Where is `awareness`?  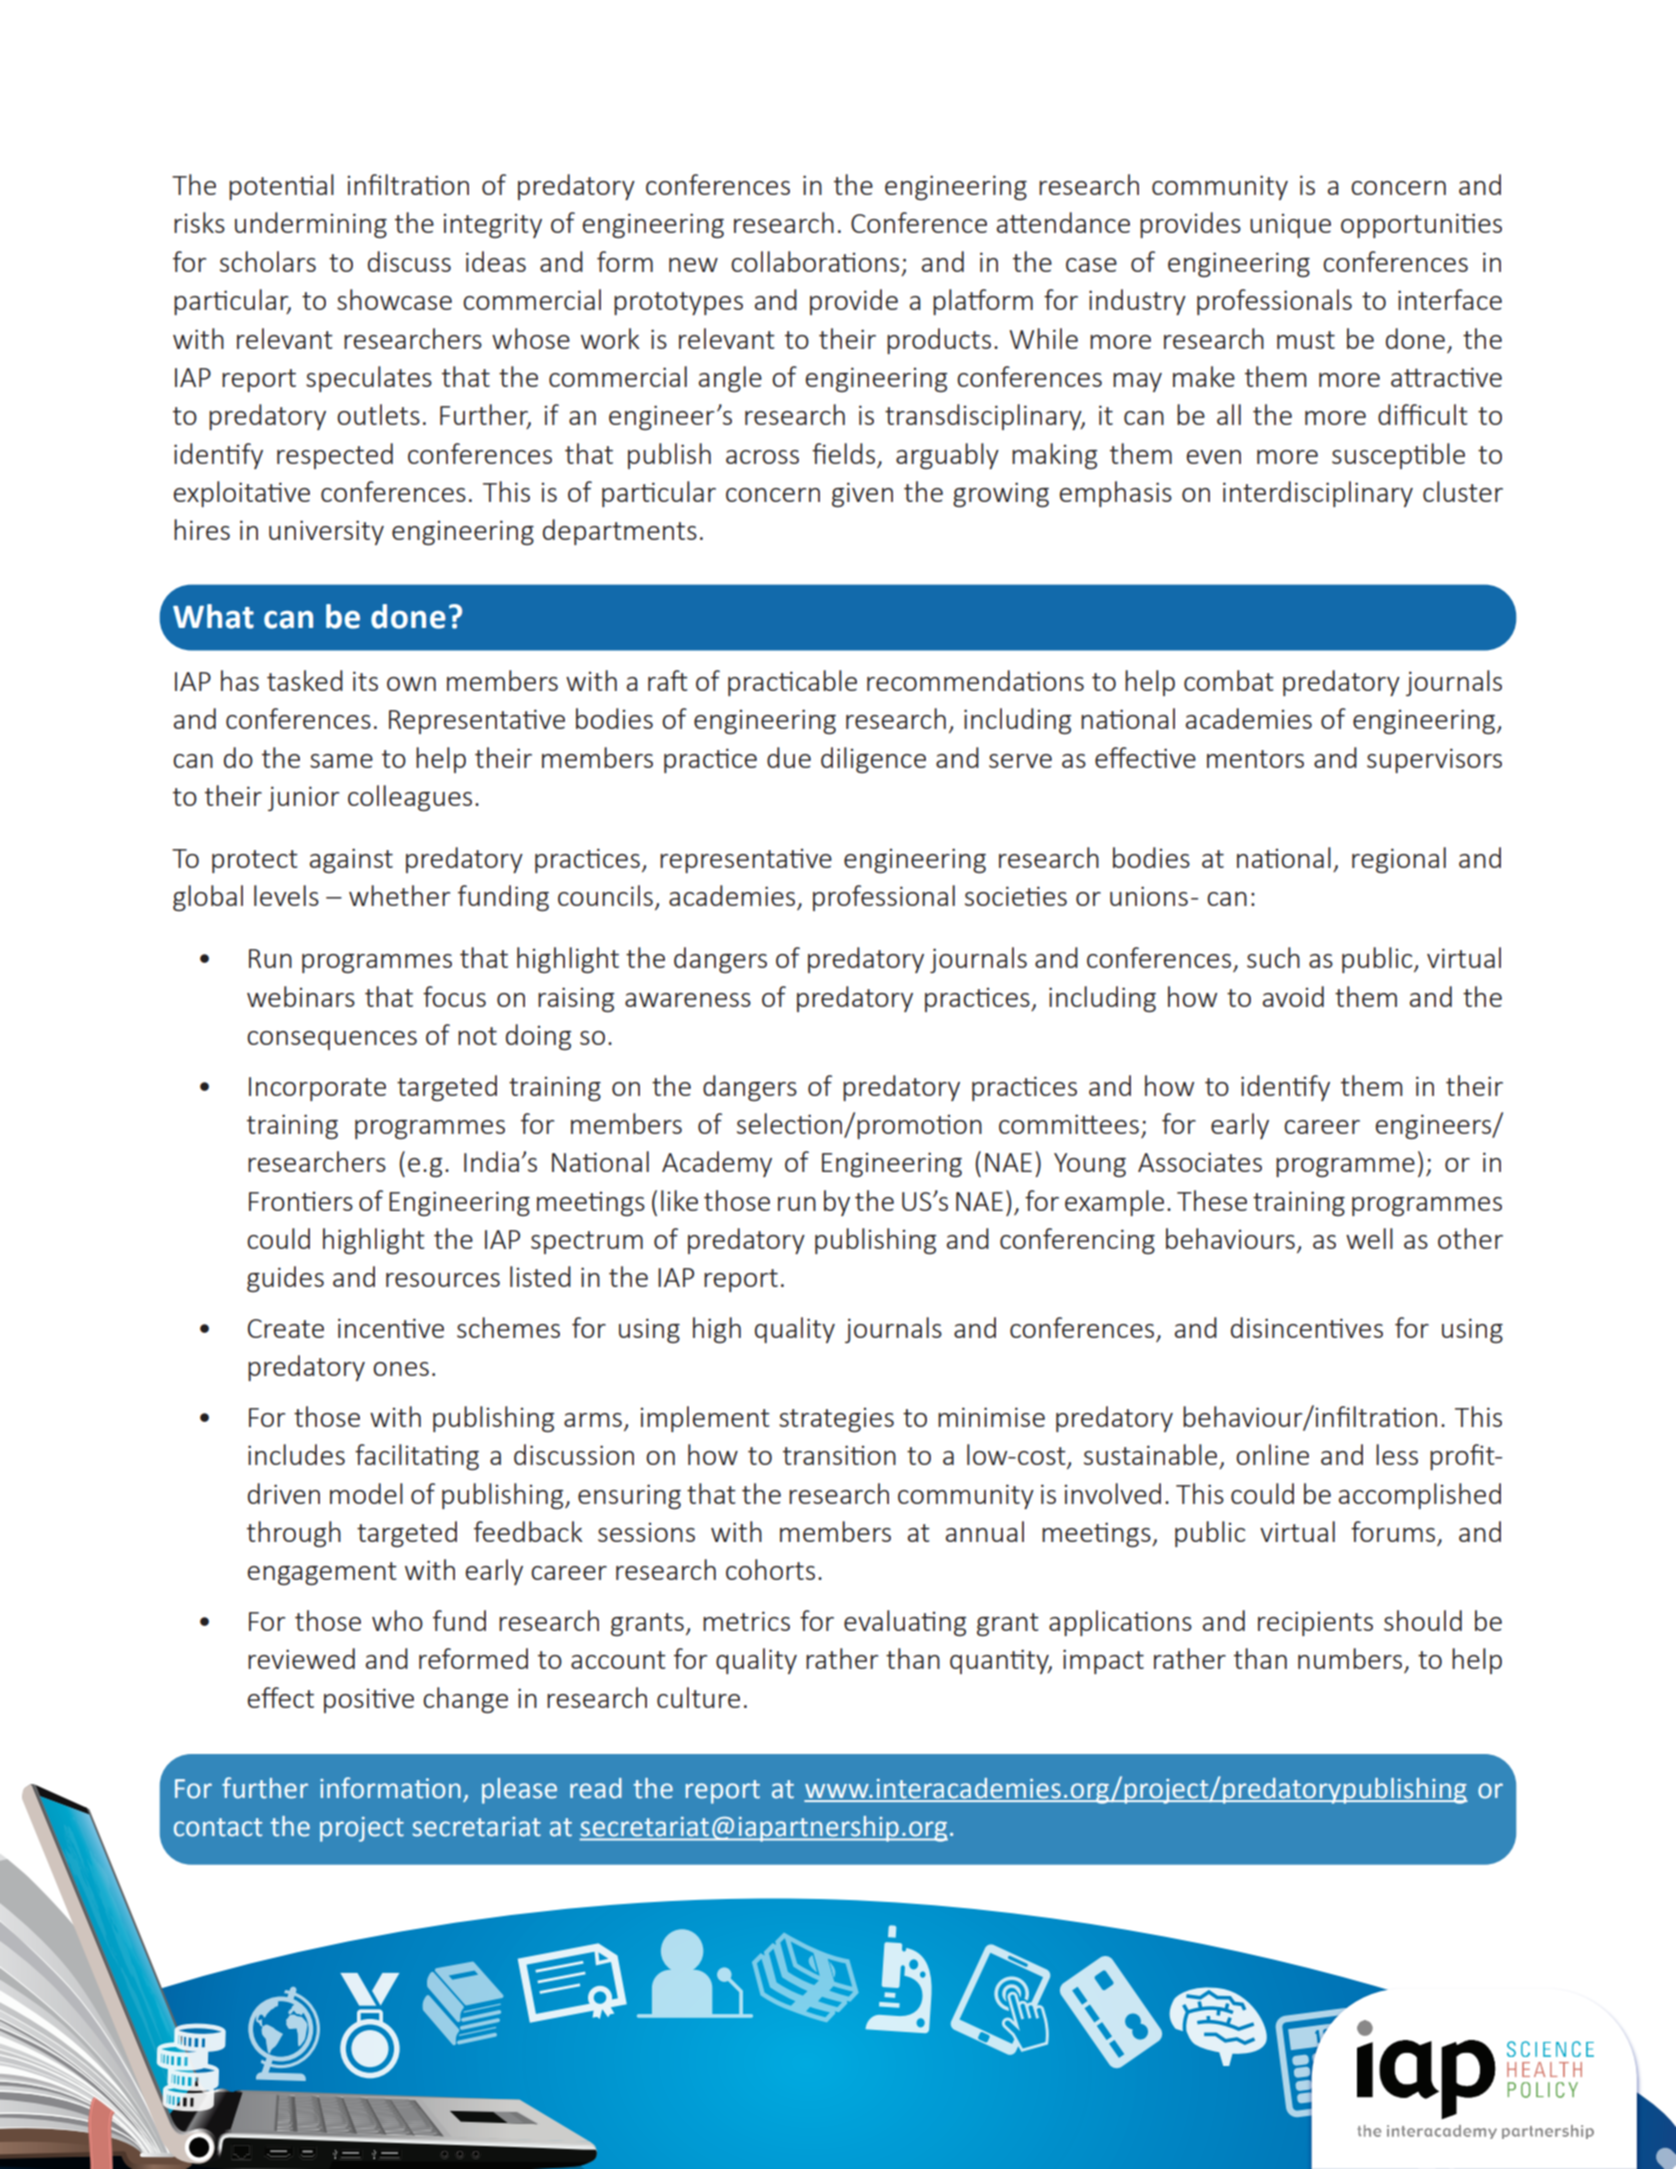
awareness is located at coordinates (688, 1000).
